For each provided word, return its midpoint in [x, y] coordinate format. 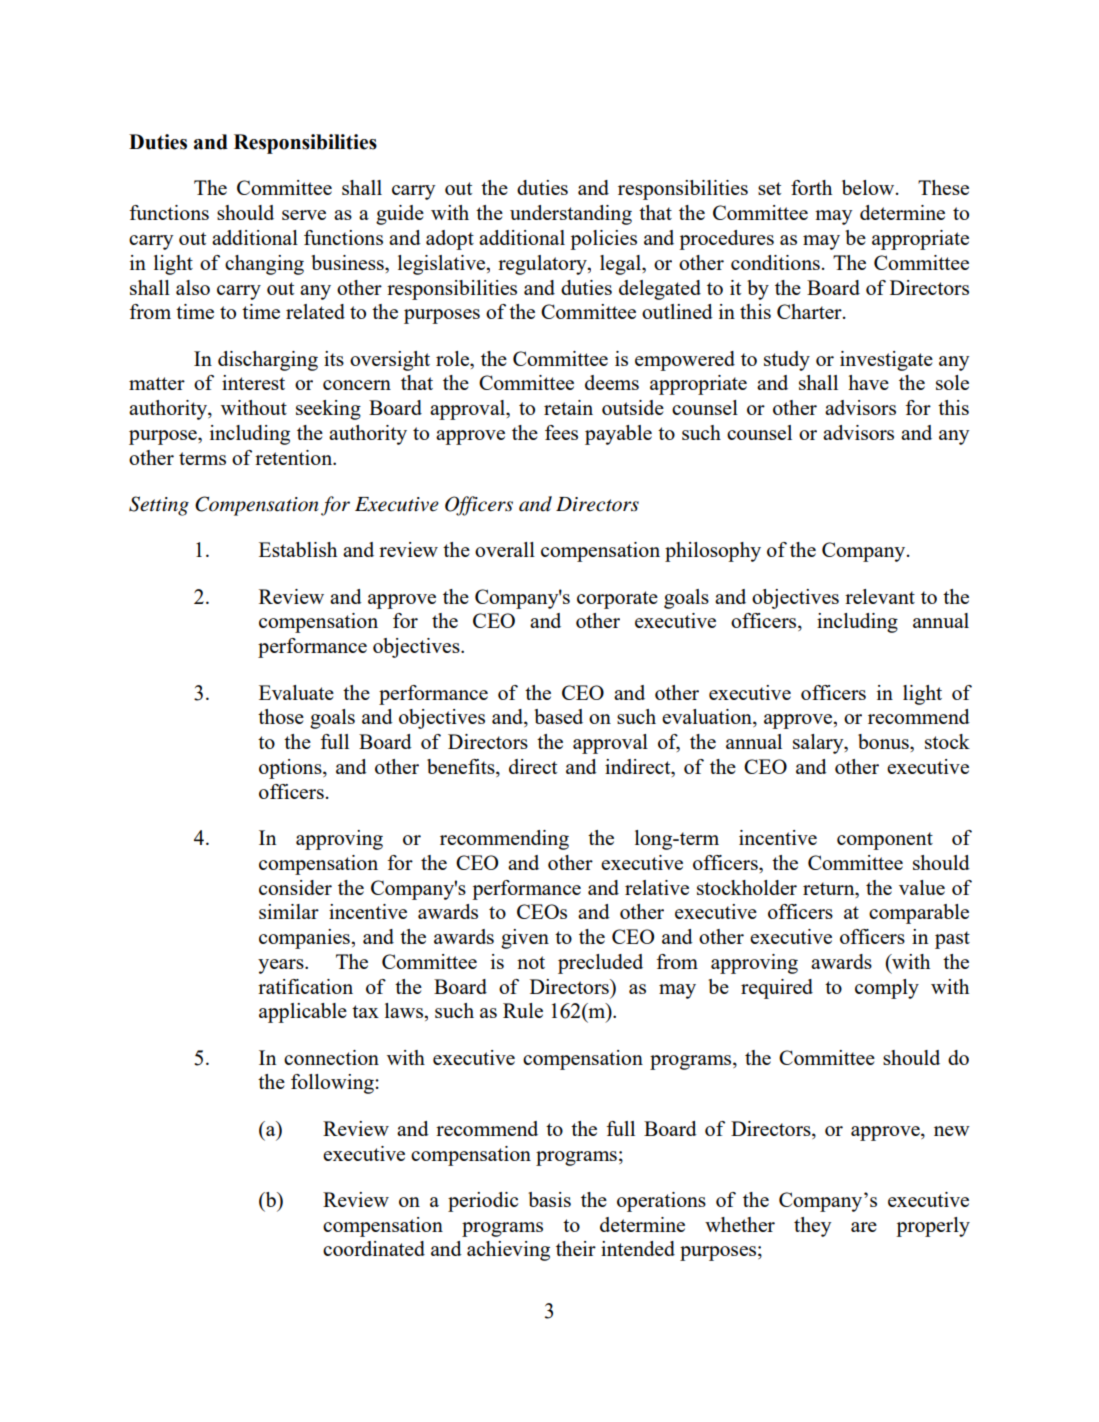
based [558, 716]
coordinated [374, 1248]
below [869, 187]
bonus [884, 741]
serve [304, 215]
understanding [571, 215]
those [281, 716]
